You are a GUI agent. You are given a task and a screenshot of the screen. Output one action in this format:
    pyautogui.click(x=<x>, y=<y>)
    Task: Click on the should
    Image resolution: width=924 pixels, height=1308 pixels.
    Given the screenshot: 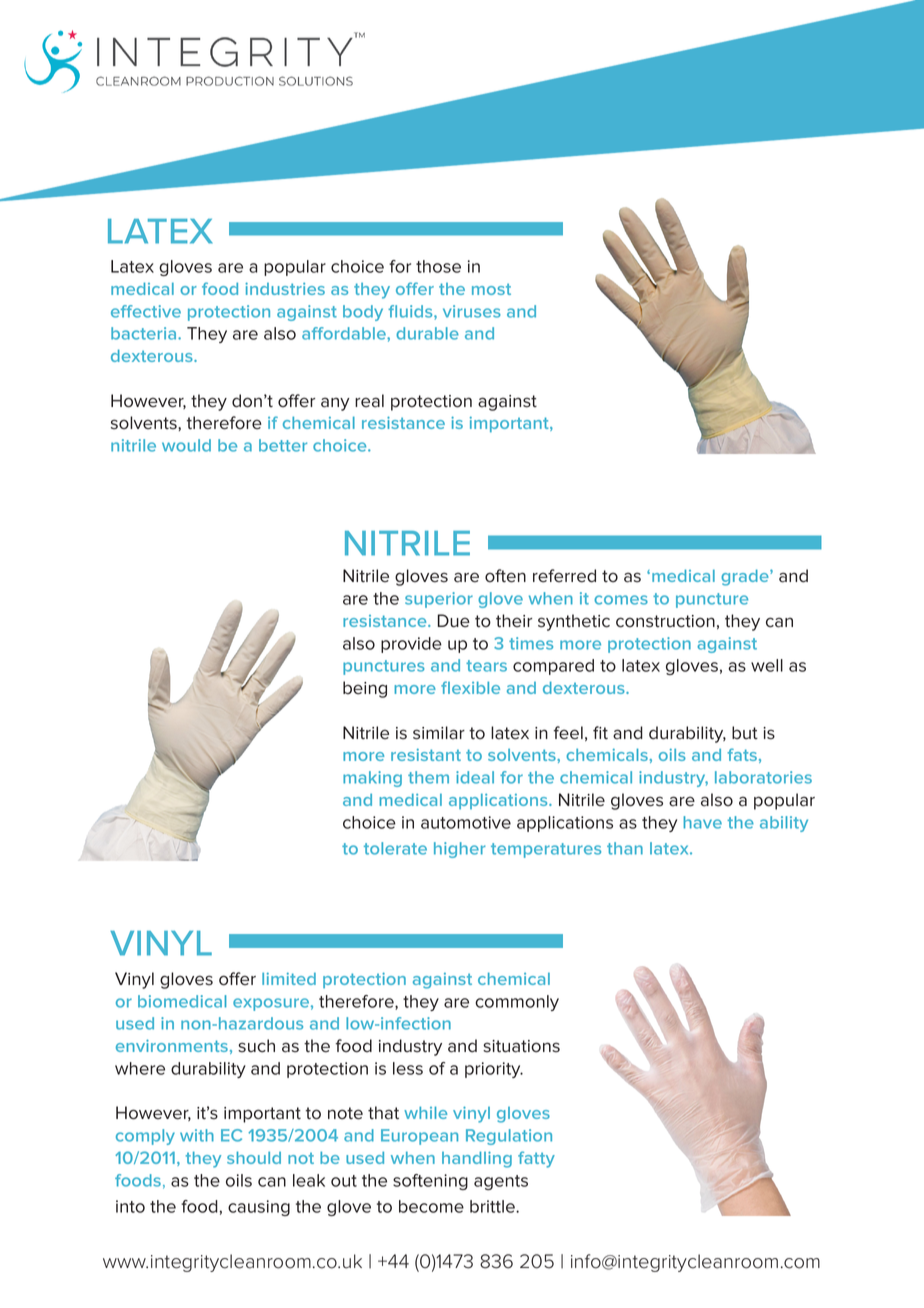 What is the action you would take?
    pyautogui.click(x=254, y=1157)
